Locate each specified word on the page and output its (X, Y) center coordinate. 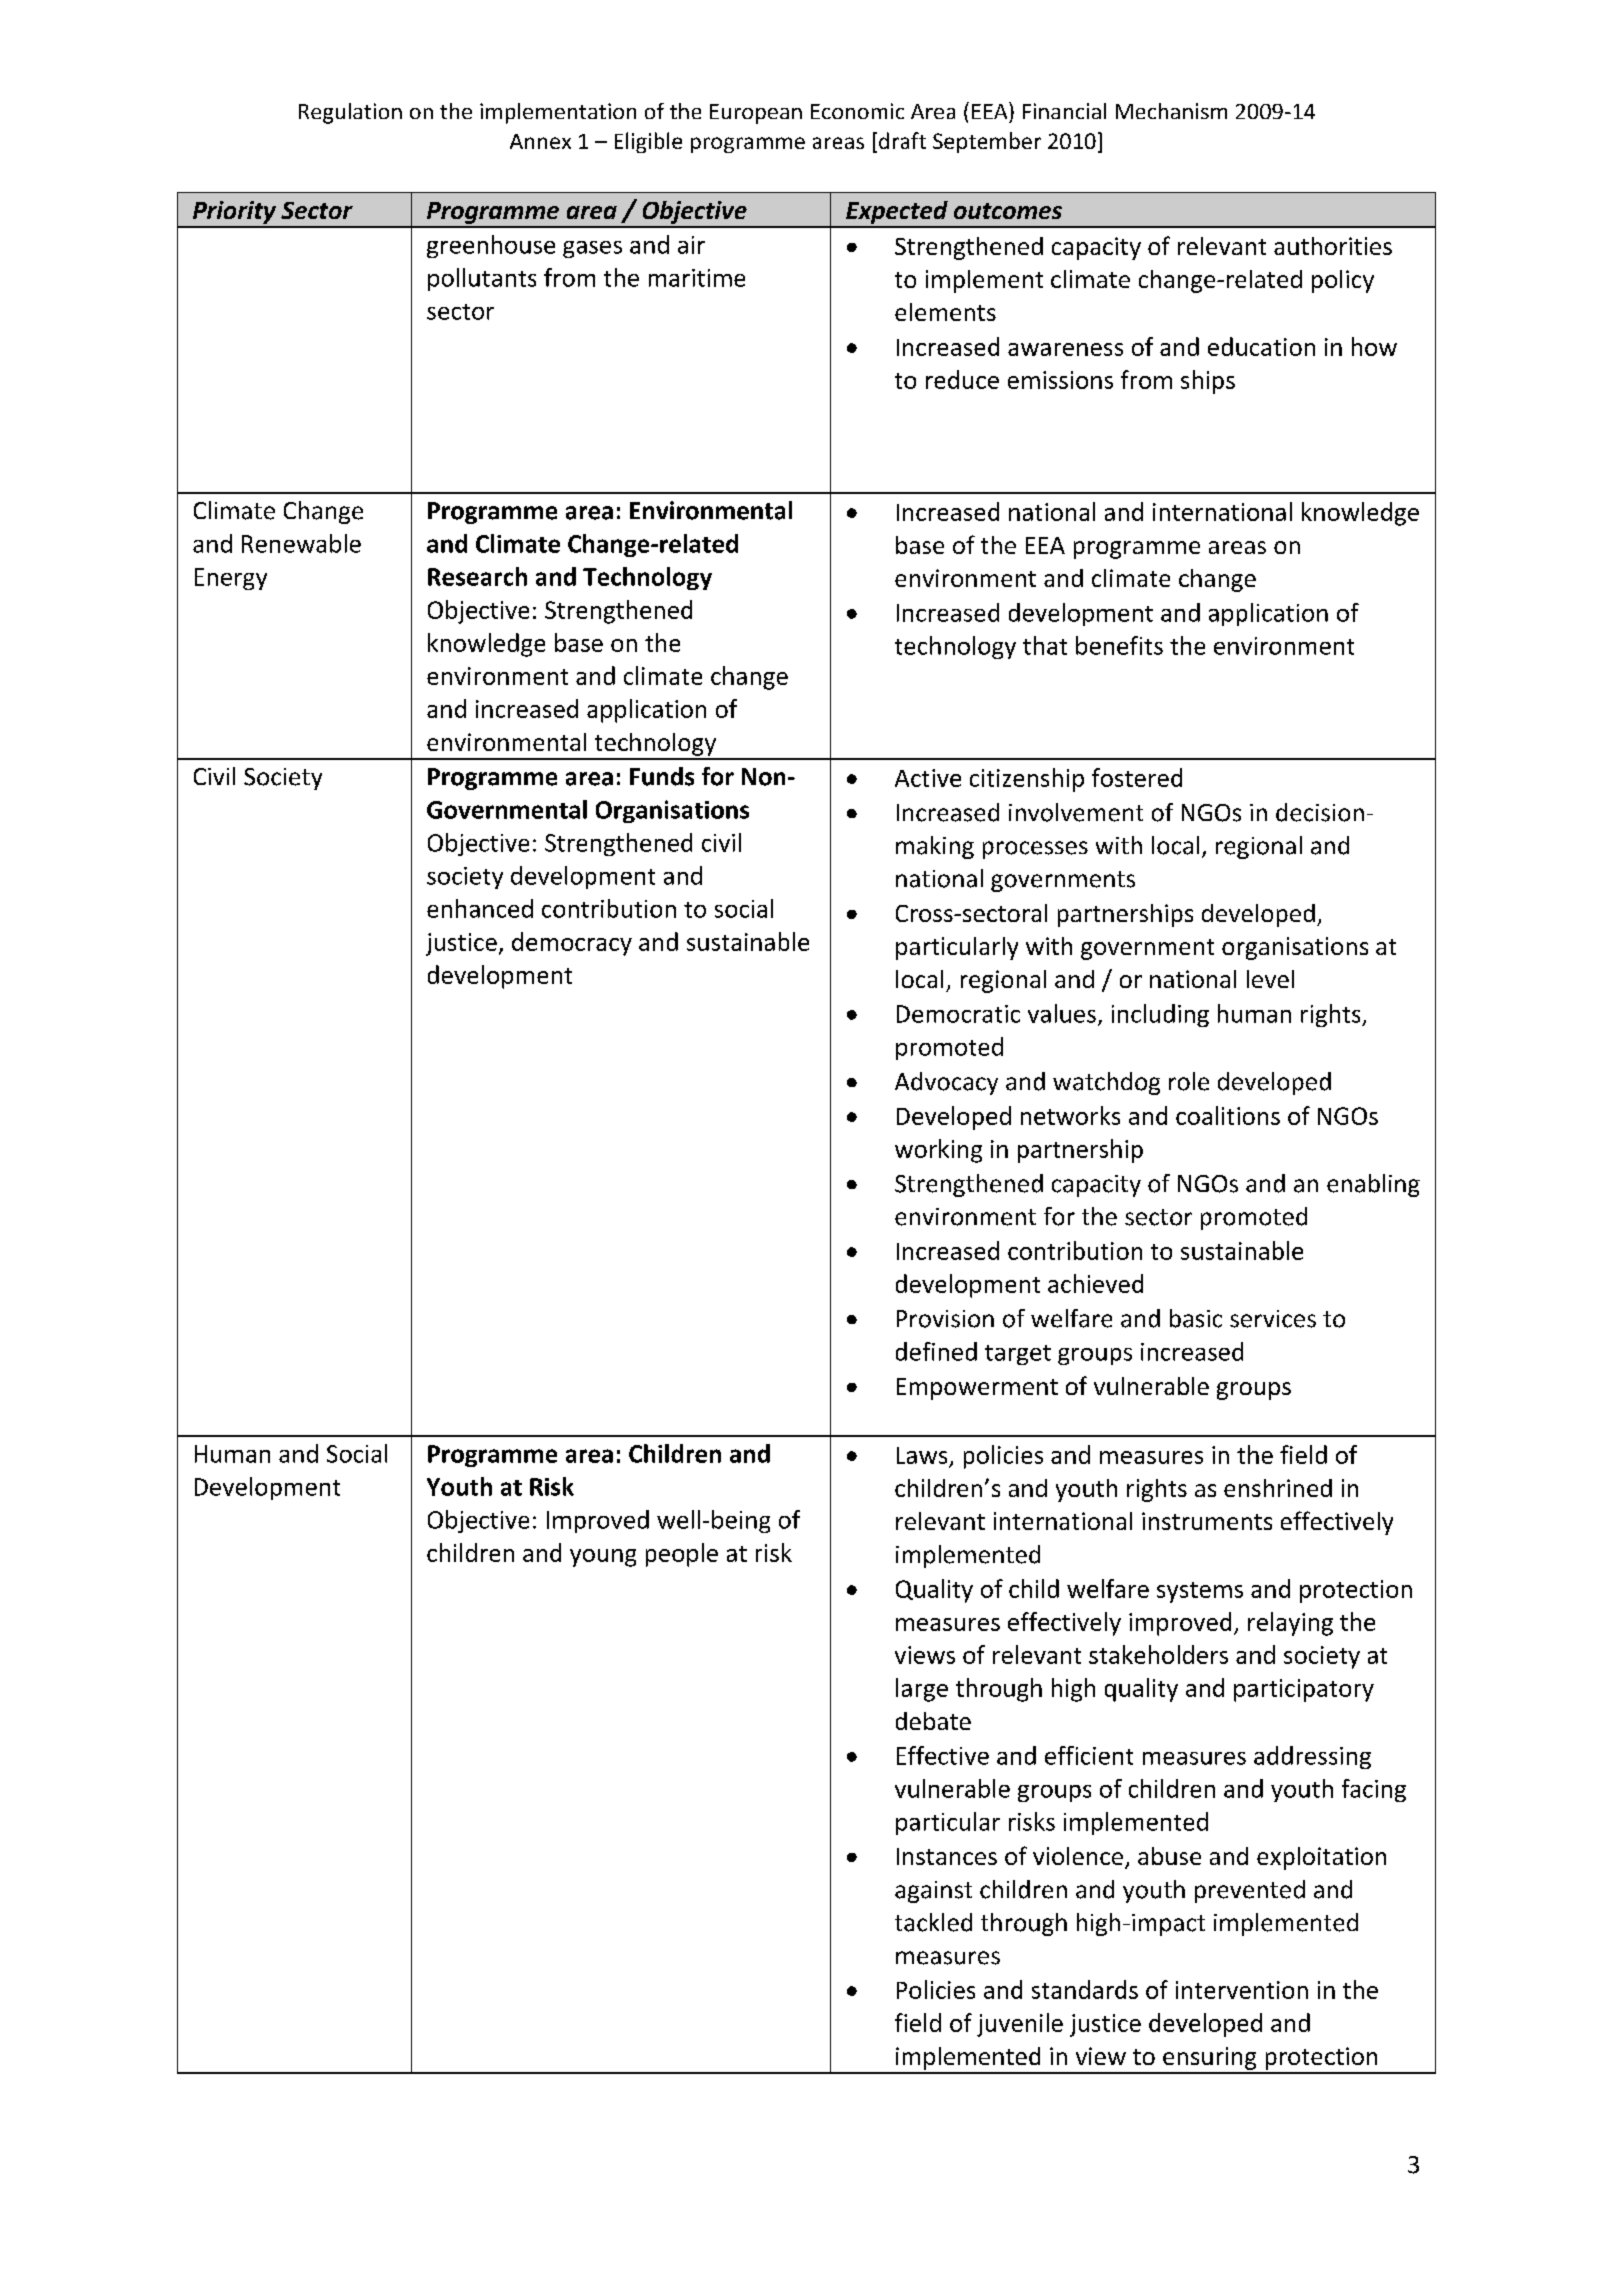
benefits (1119, 645)
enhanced (480, 908)
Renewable (301, 543)
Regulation (350, 113)
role (1189, 1081)
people (682, 1555)
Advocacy (946, 1083)
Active (928, 778)
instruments (1207, 1521)
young (603, 1558)
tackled (933, 1922)
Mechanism (1171, 111)
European (756, 114)
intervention (1242, 1990)
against (933, 1892)
